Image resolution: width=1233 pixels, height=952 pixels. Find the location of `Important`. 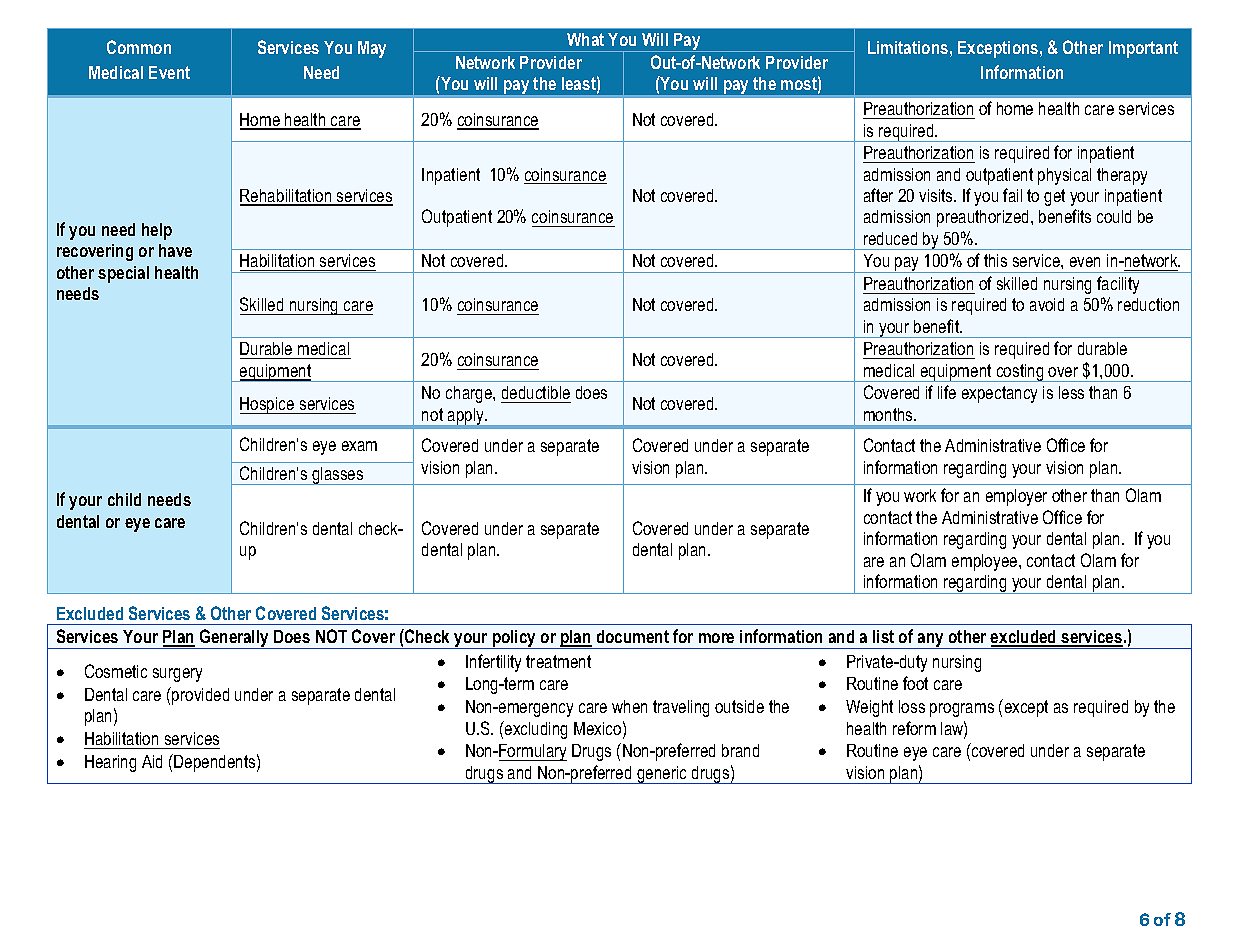

Important is located at coordinates (1143, 49).
